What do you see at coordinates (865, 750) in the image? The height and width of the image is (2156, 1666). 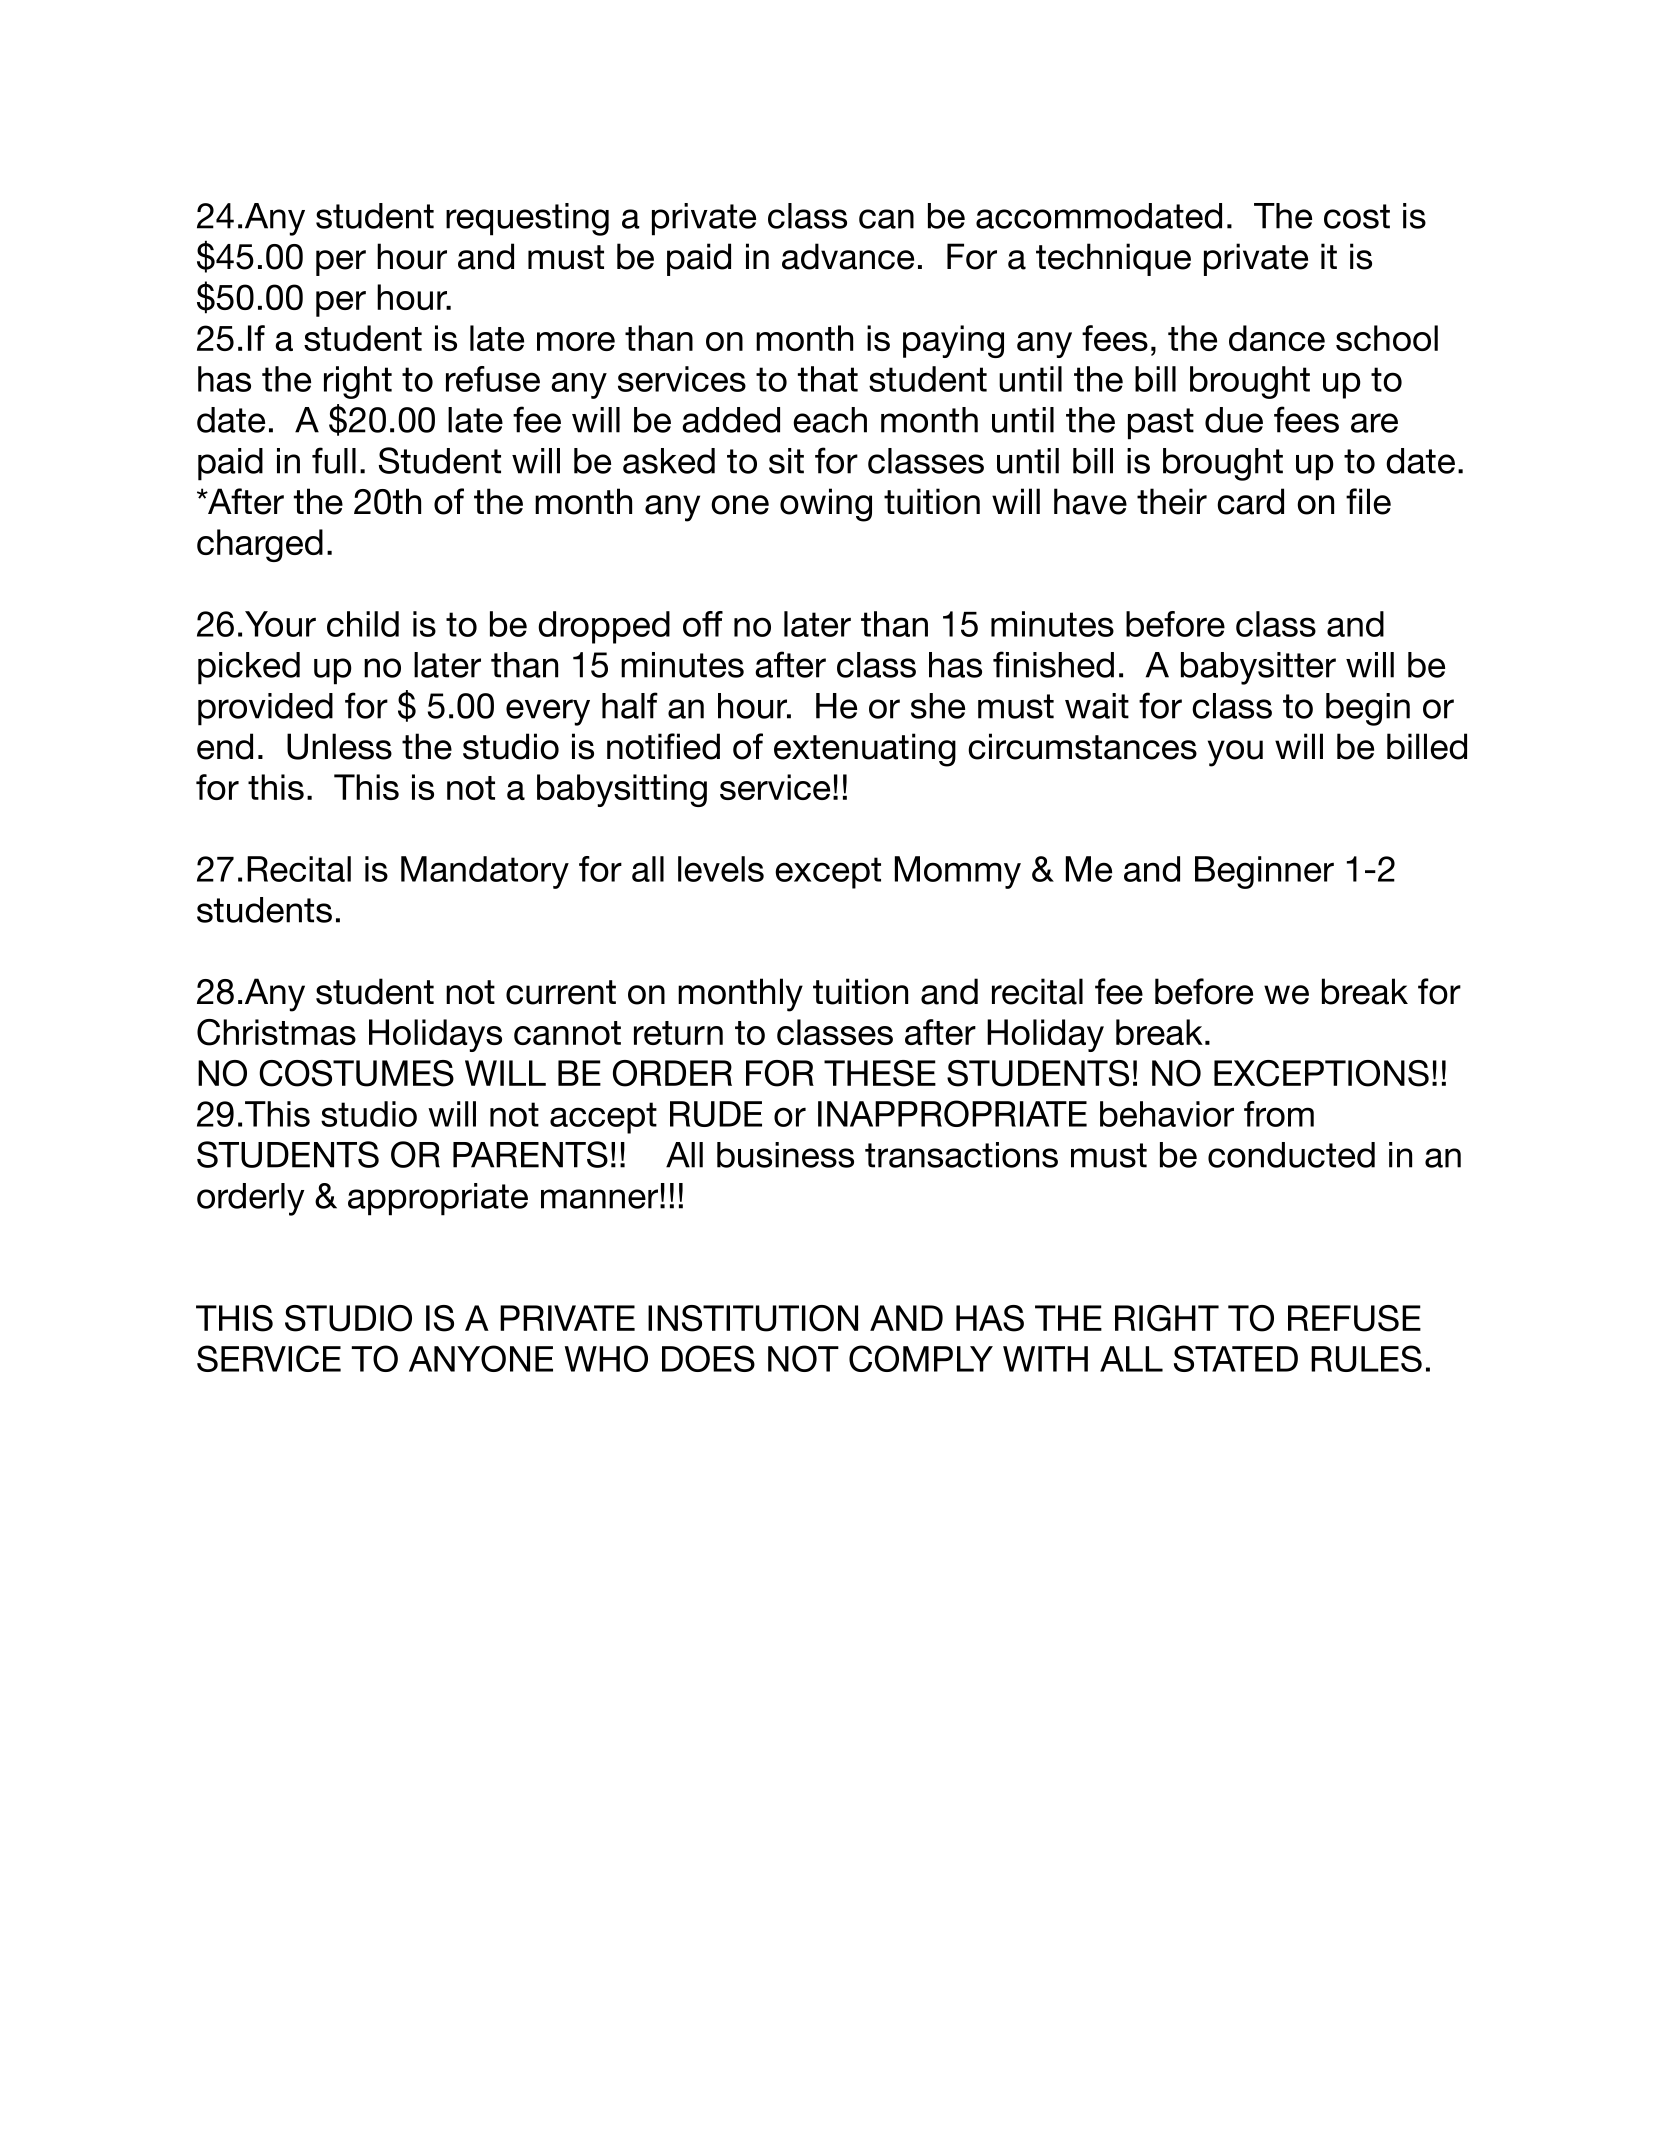 I see `extenuating` at bounding box center [865, 750].
